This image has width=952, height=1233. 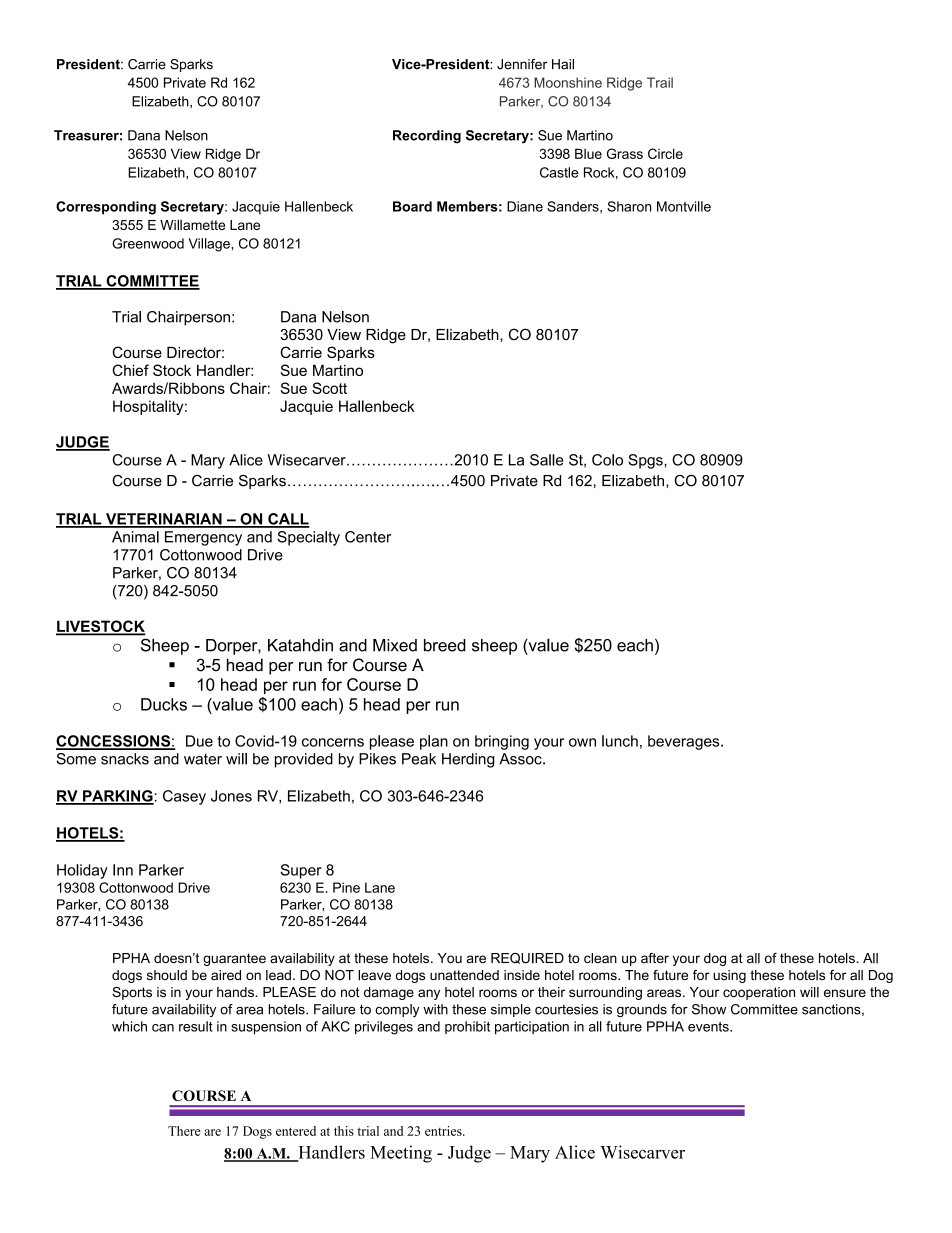 I want to click on Recording, so click(x=427, y=137).
